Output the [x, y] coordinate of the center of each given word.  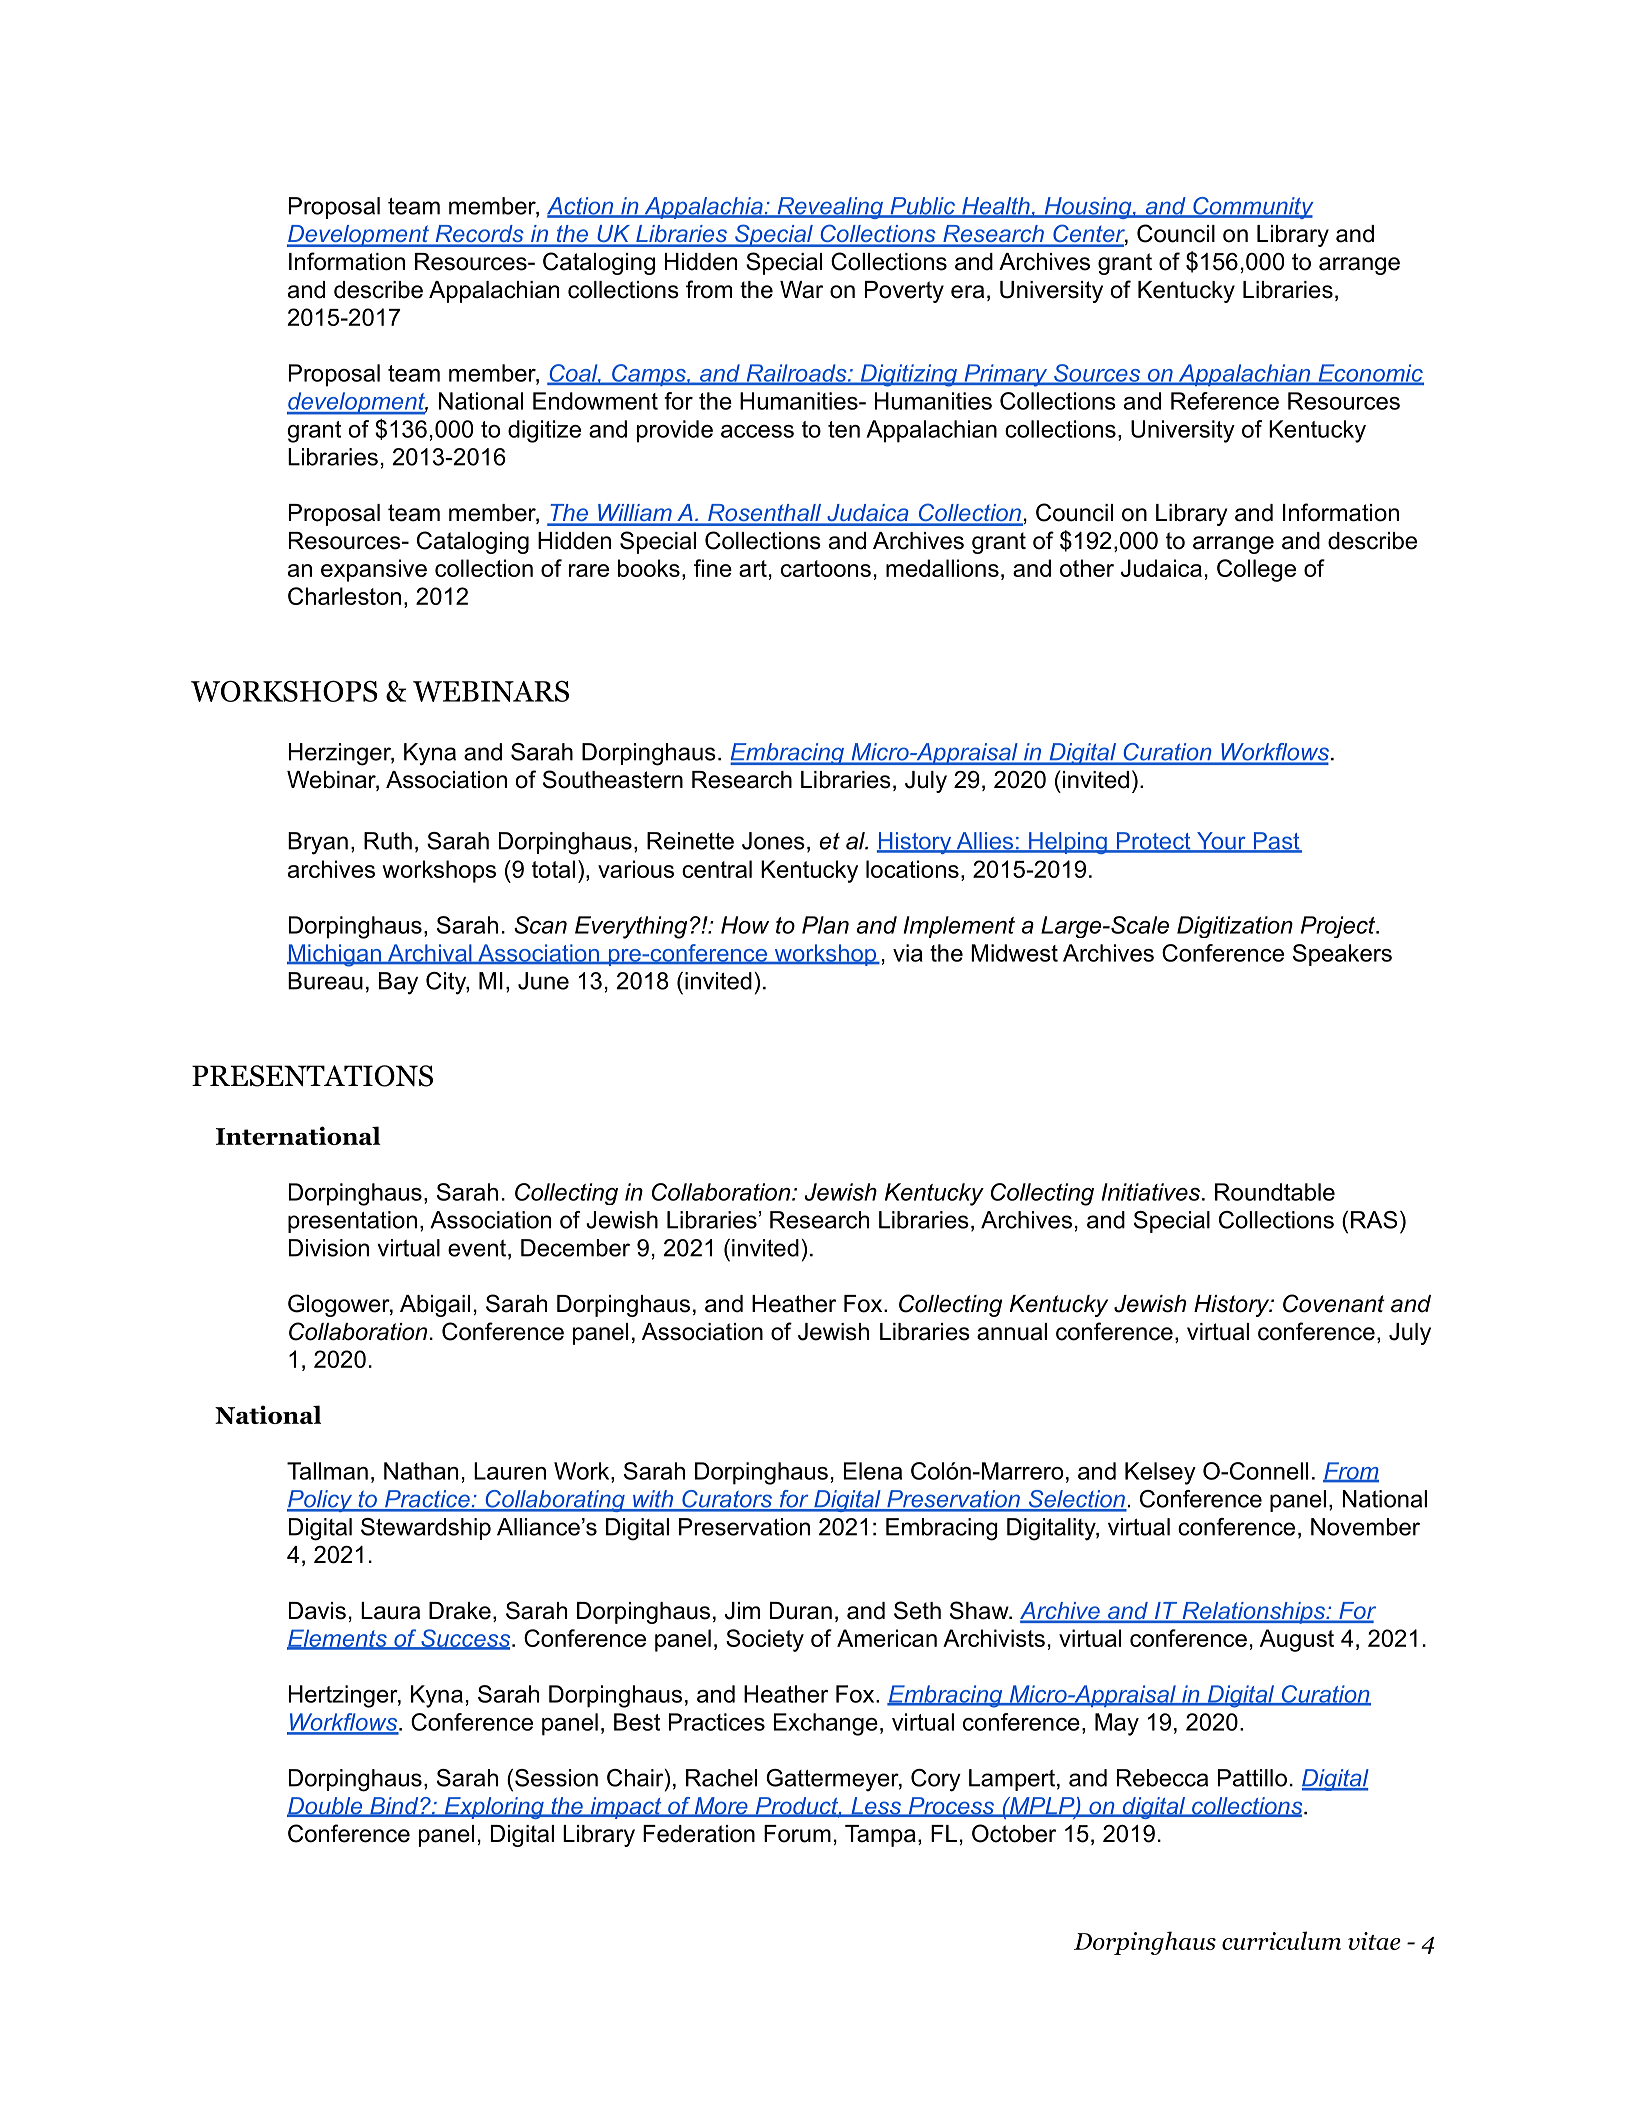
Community [1252, 208]
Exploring [494, 1808]
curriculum [1281, 1940]
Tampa [880, 1836]
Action [581, 207]
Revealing [830, 208]
